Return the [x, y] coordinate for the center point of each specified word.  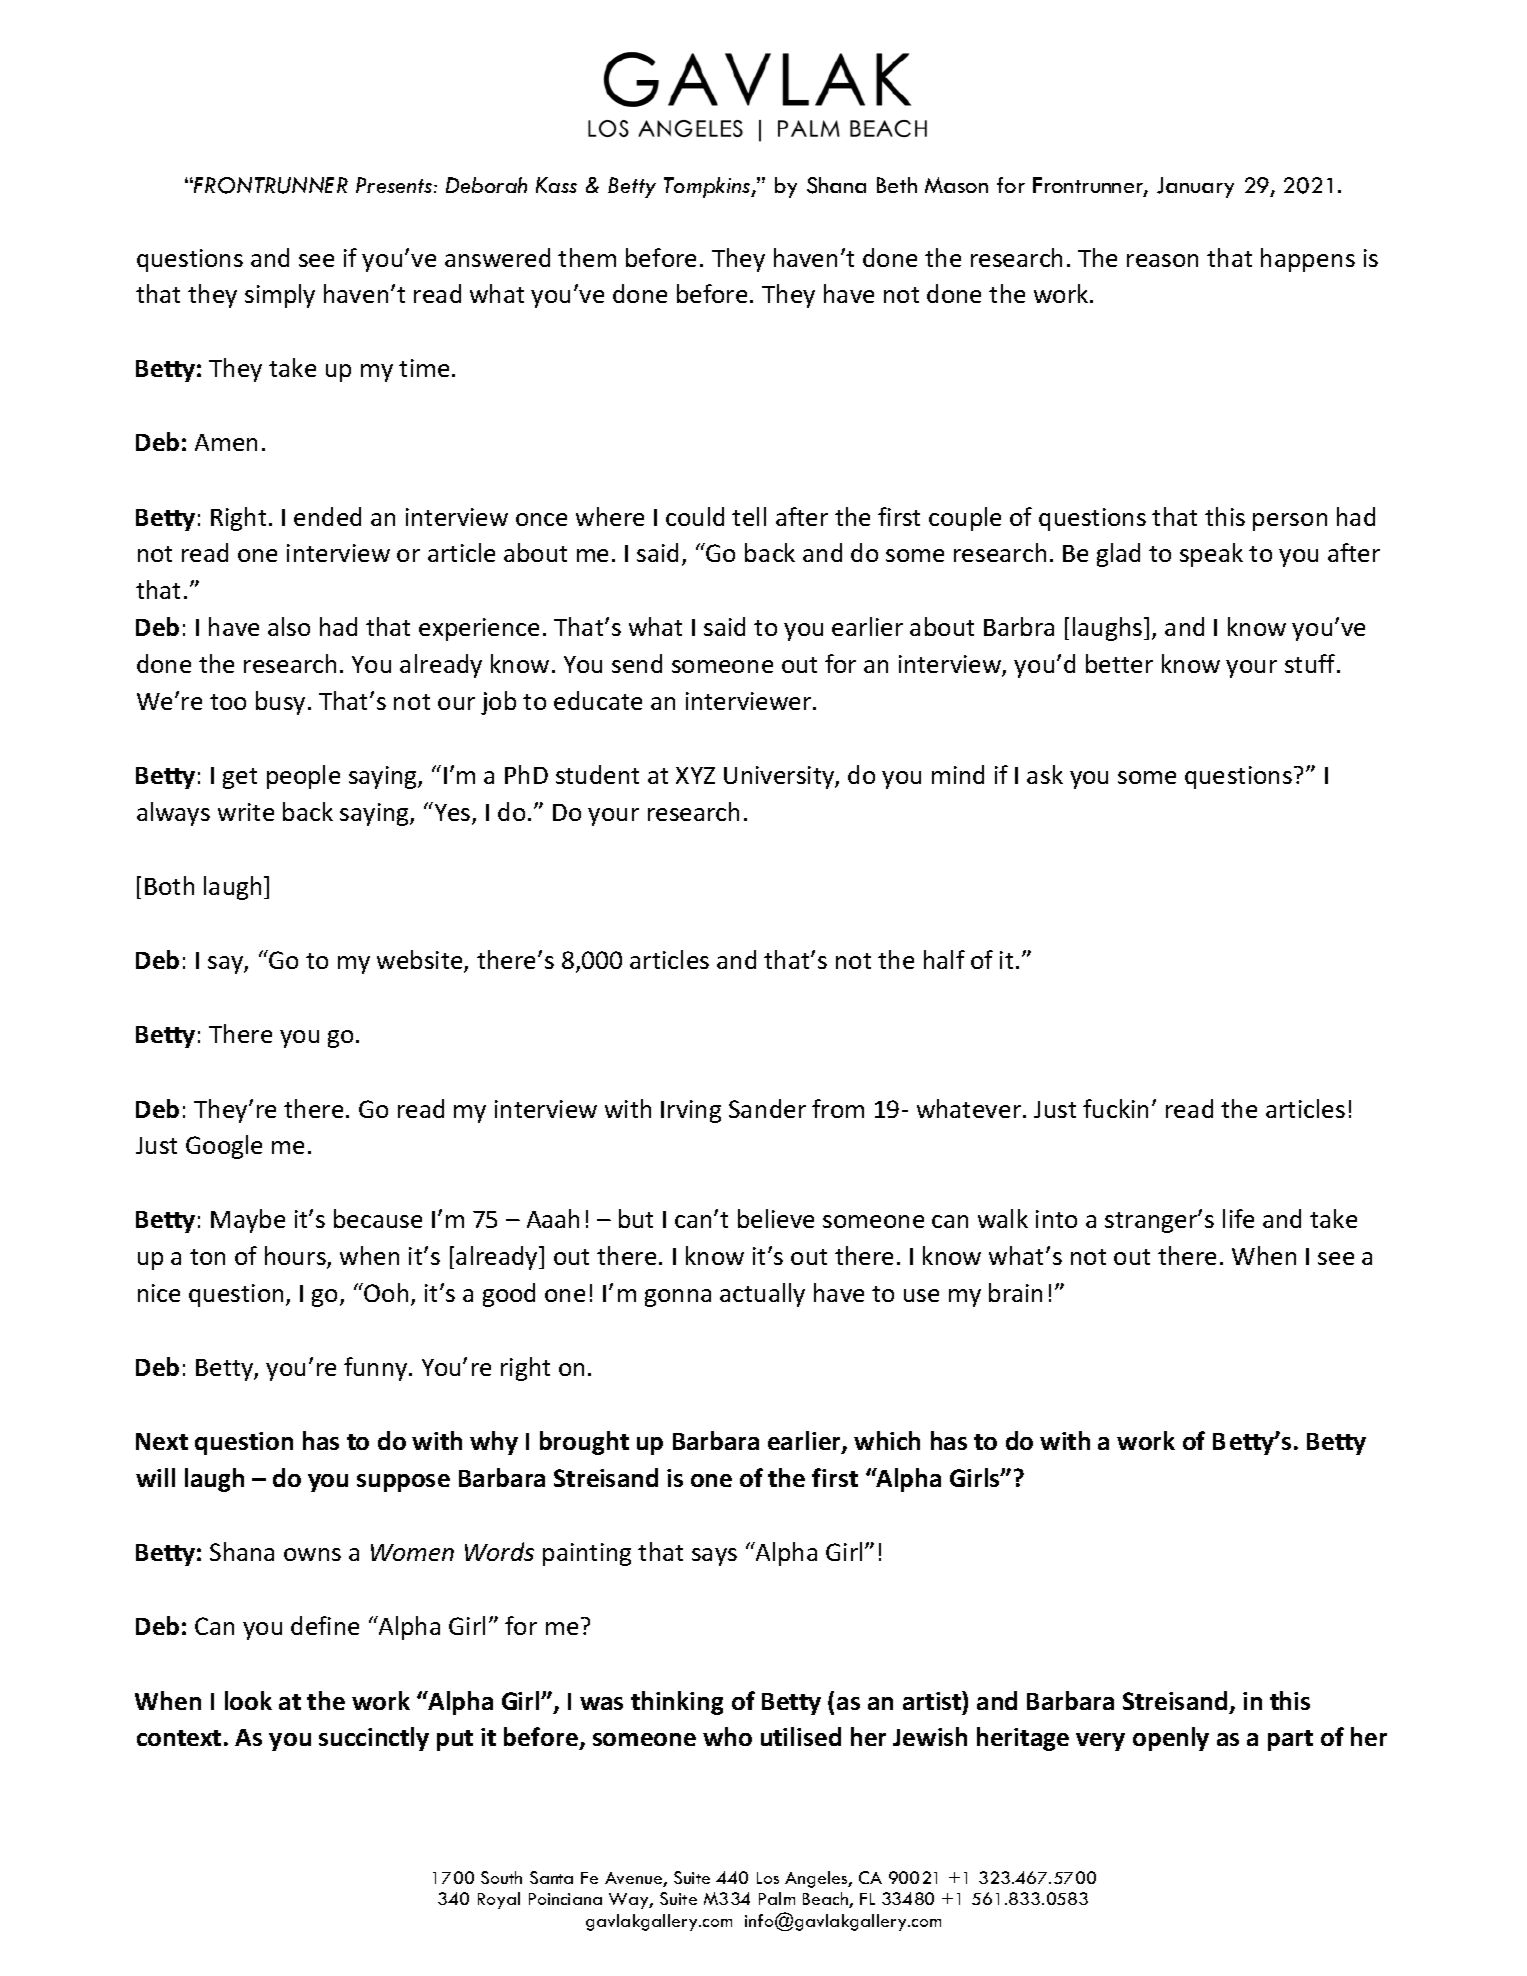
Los [768, 1878]
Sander [767, 1108]
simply [280, 296]
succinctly [374, 1739]
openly [1171, 1739]
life [1238, 1218]
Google [224, 1147]
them [587, 257]
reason [1162, 260]
